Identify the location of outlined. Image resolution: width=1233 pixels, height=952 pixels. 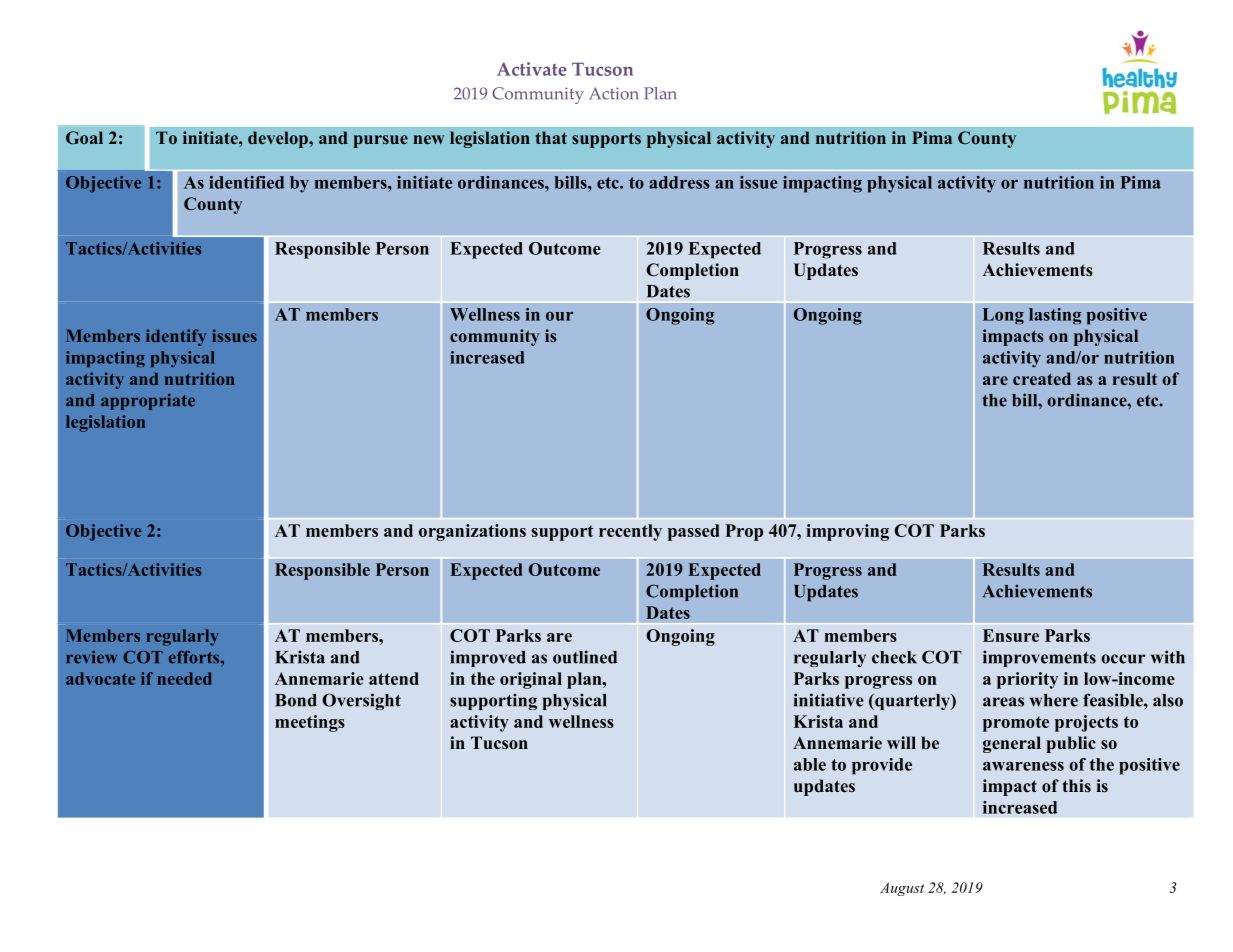
(585, 657).
